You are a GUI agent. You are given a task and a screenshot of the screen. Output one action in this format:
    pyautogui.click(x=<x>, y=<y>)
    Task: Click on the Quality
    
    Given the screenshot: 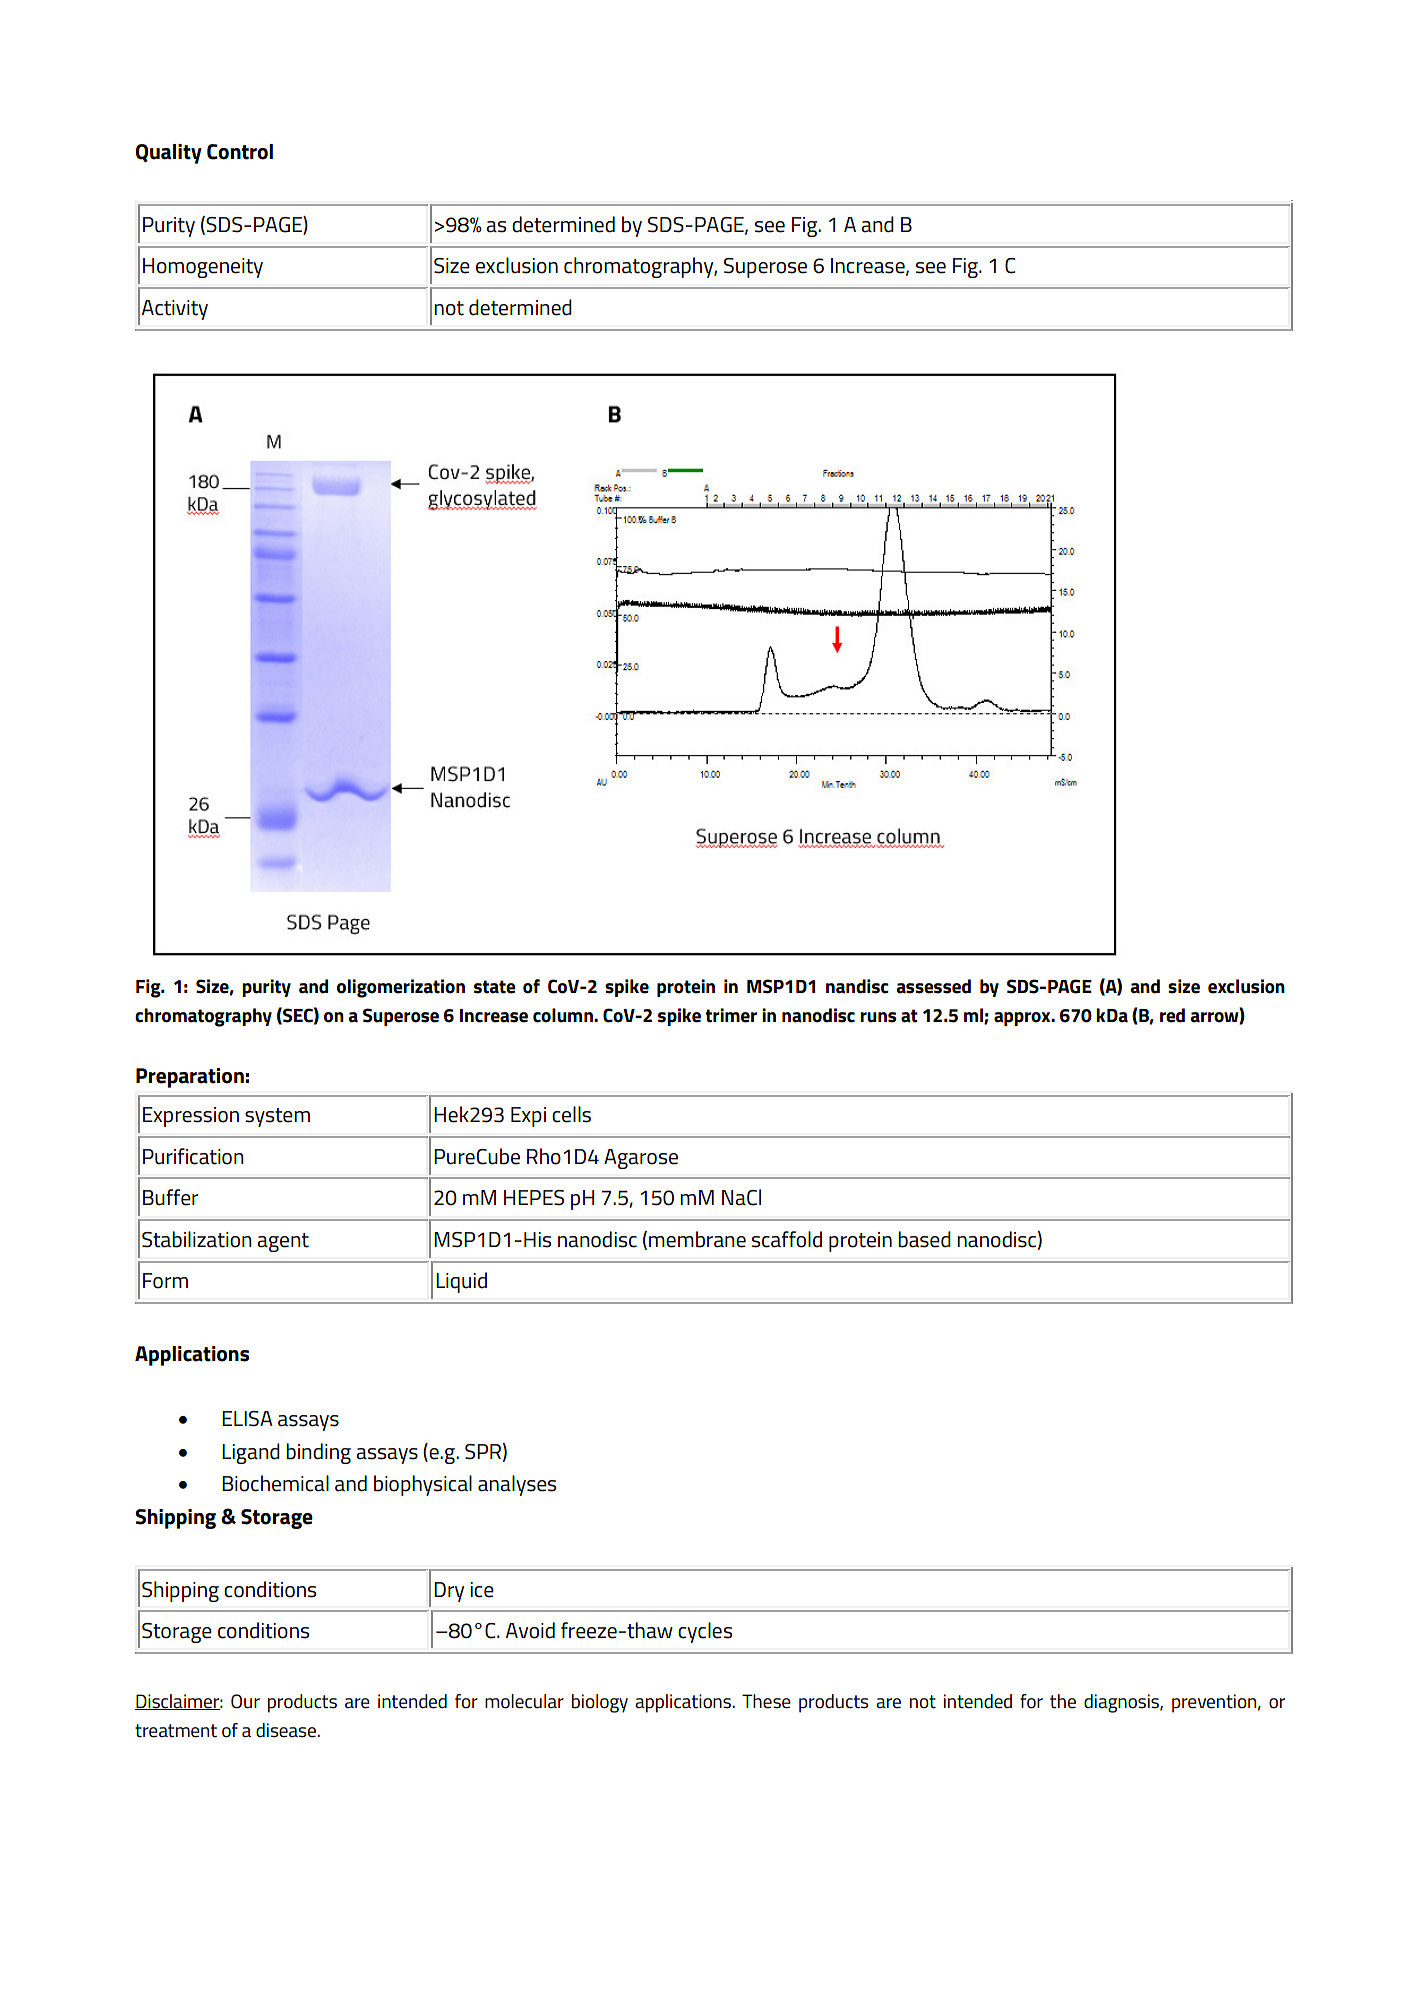 What is the action you would take?
    pyautogui.click(x=169, y=154)
